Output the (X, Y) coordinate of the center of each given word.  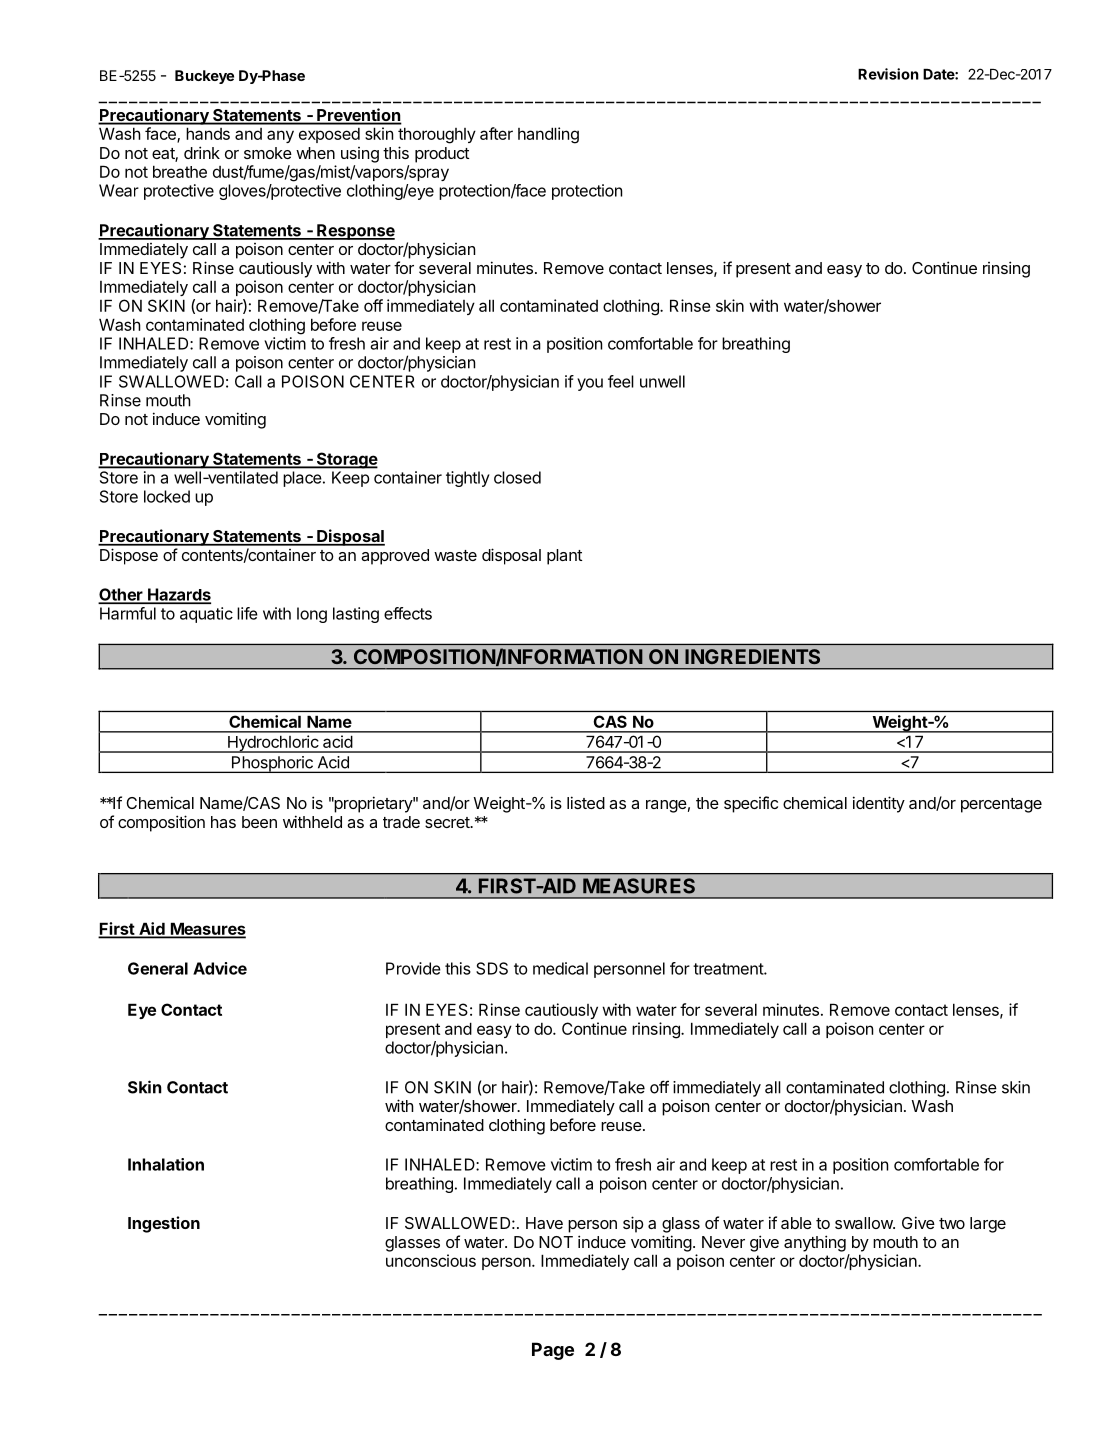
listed (586, 802)
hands (208, 133)
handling (548, 135)
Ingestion (164, 1224)
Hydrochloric (273, 744)
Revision (888, 74)
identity (879, 804)
